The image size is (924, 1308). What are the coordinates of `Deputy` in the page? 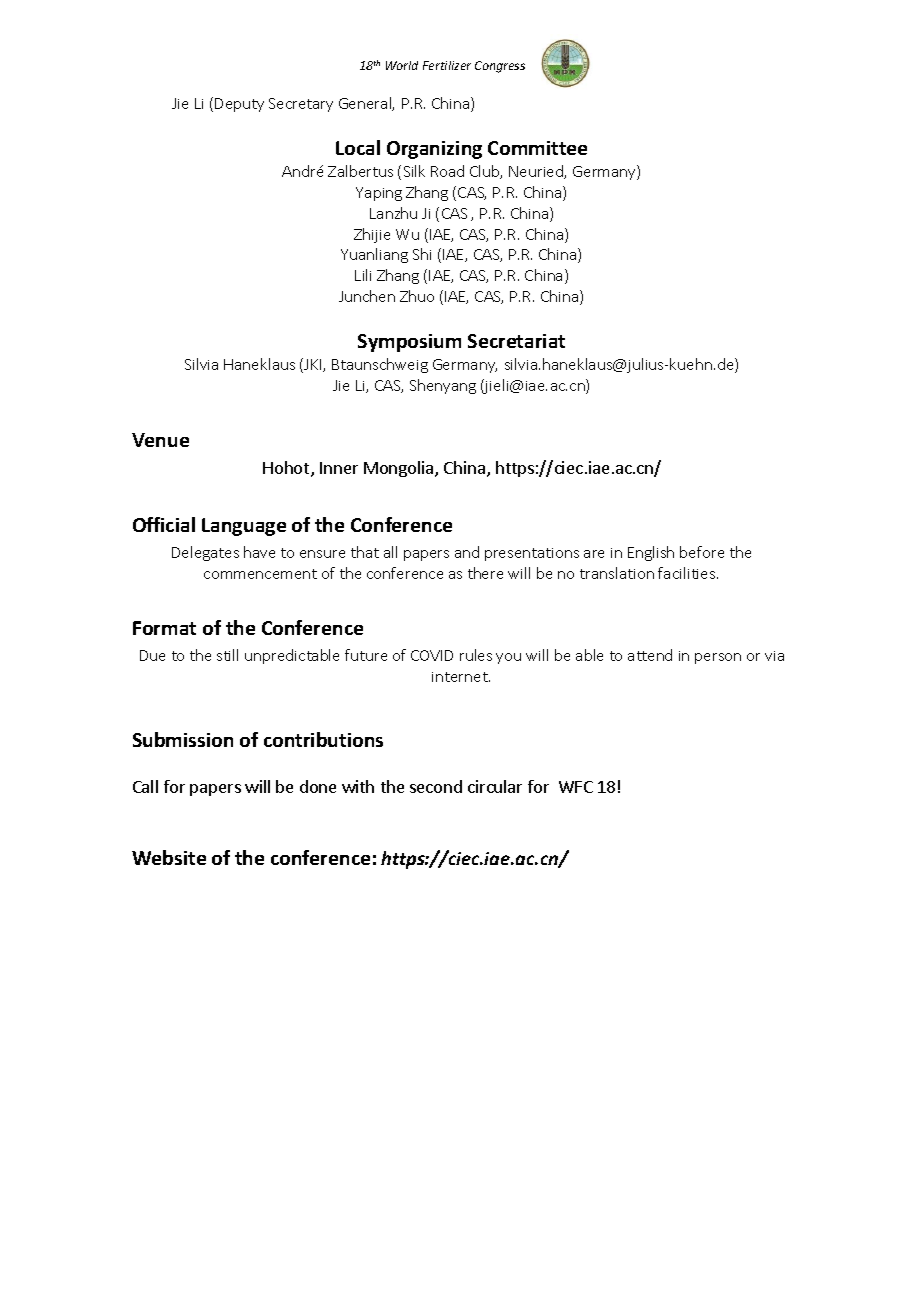 It's located at (239, 105).
